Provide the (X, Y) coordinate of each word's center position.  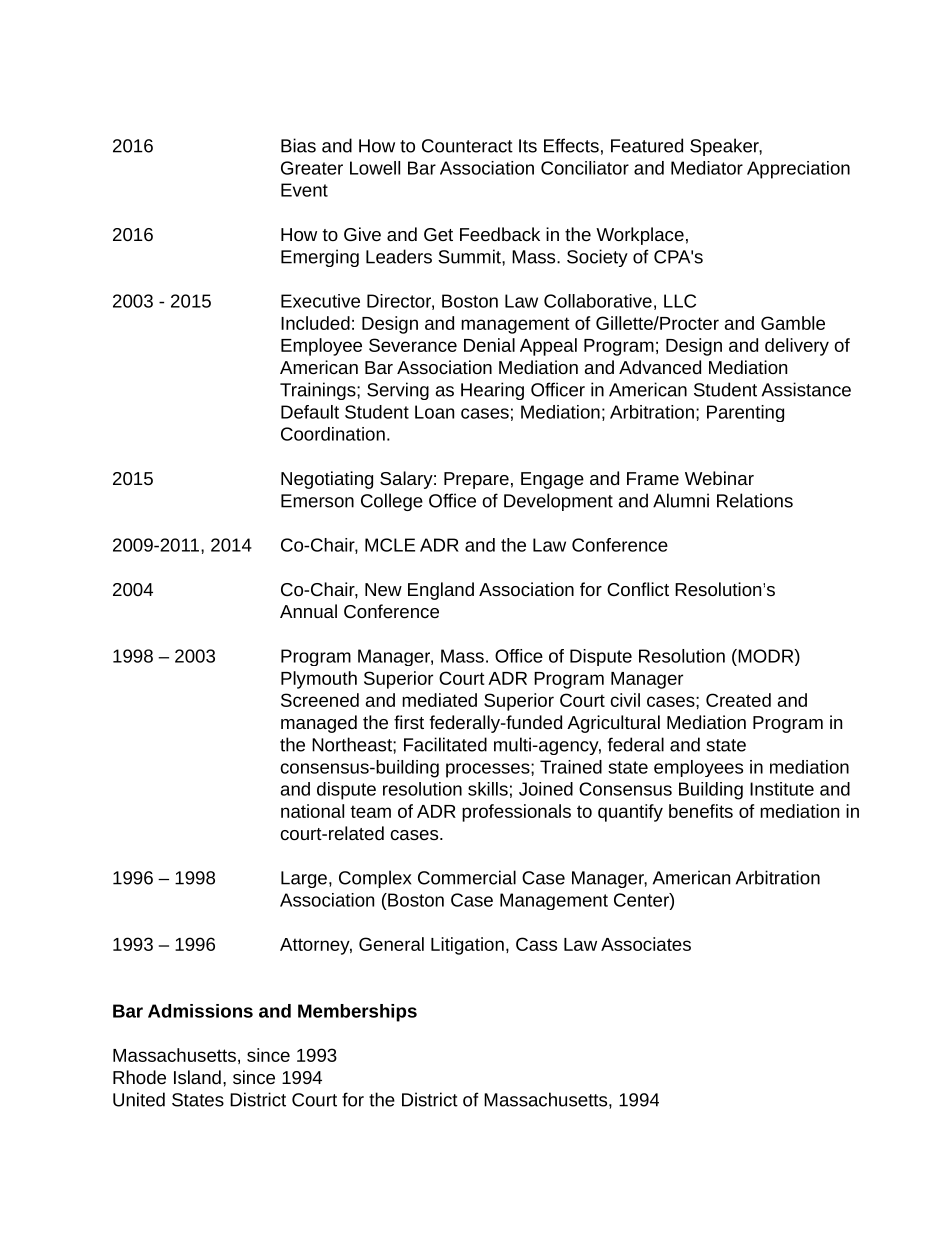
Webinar (719, 478)
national (312, 811)
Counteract (467, 146)
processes (489, 770)
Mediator (707, 168)
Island (197, 1077)
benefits (701, 811)
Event (304, 190)
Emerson (317, 501)
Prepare (476, 480)
